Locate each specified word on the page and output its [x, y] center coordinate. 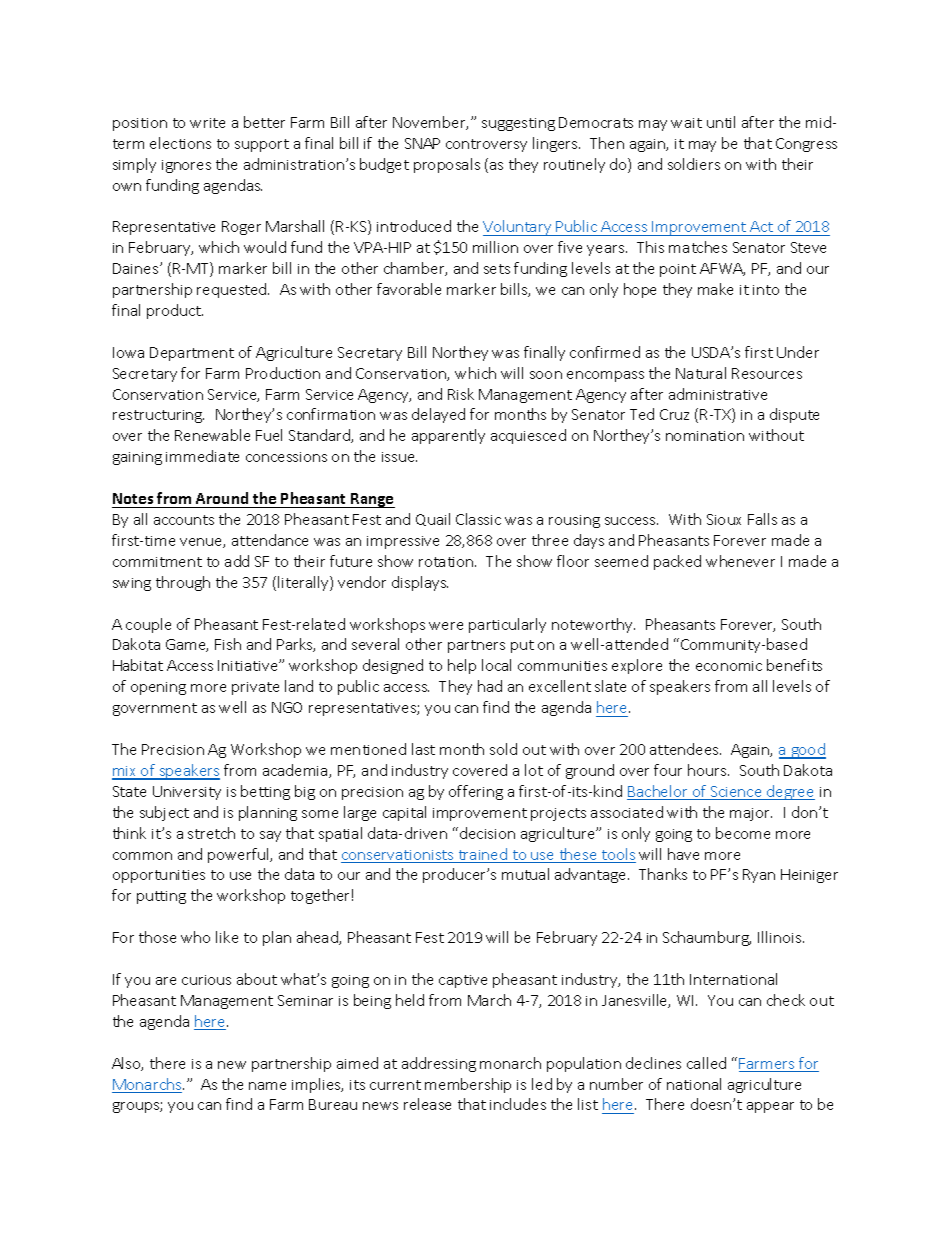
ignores [186, 166]
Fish [228, 644]
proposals [447, 165]
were [446, 626]
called [706, 1063]
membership [468, 1085]
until [721, 122]
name [267, 1086]
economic [729, 666]
